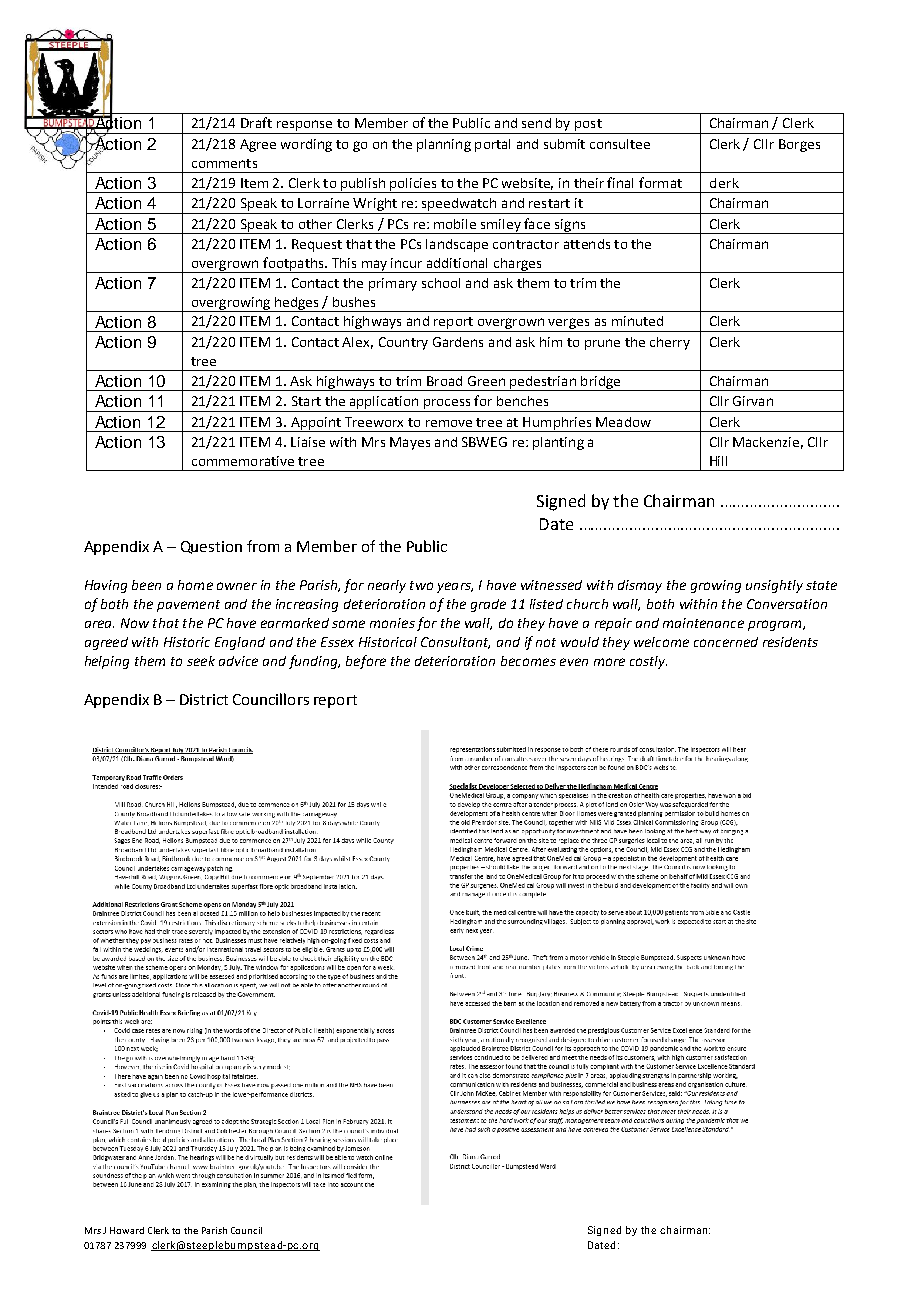 This screenshot has height=1309, width=924. What do you see at coordinates (444, 145) in the screenshot?
I see `planning` at bounding box center [444, 145].
